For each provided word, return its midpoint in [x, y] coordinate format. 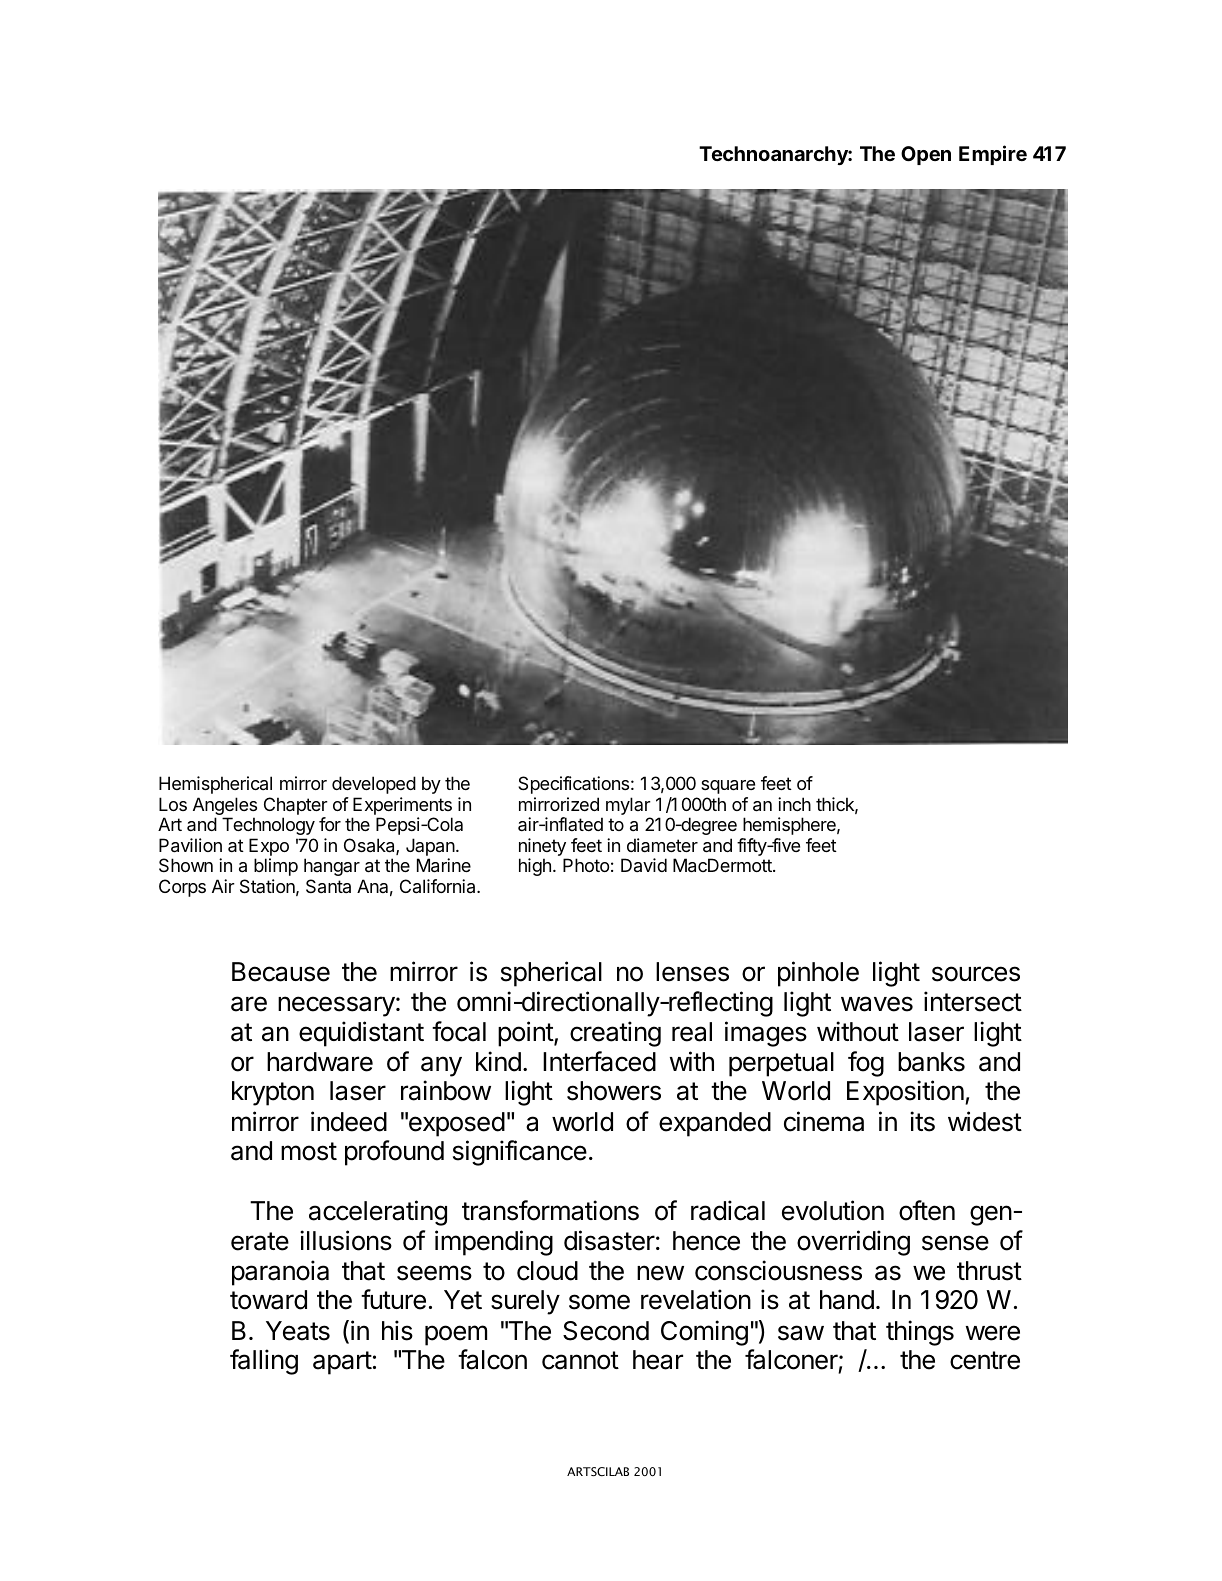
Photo [586, 865]
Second [606, 1331]
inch [794, 804]
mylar [628, 806]
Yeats [298, 1331]
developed [374, 785]
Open [926, 155]
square [728, 787]
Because [281, 972]
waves [877, 1004]
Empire [993, 155]
